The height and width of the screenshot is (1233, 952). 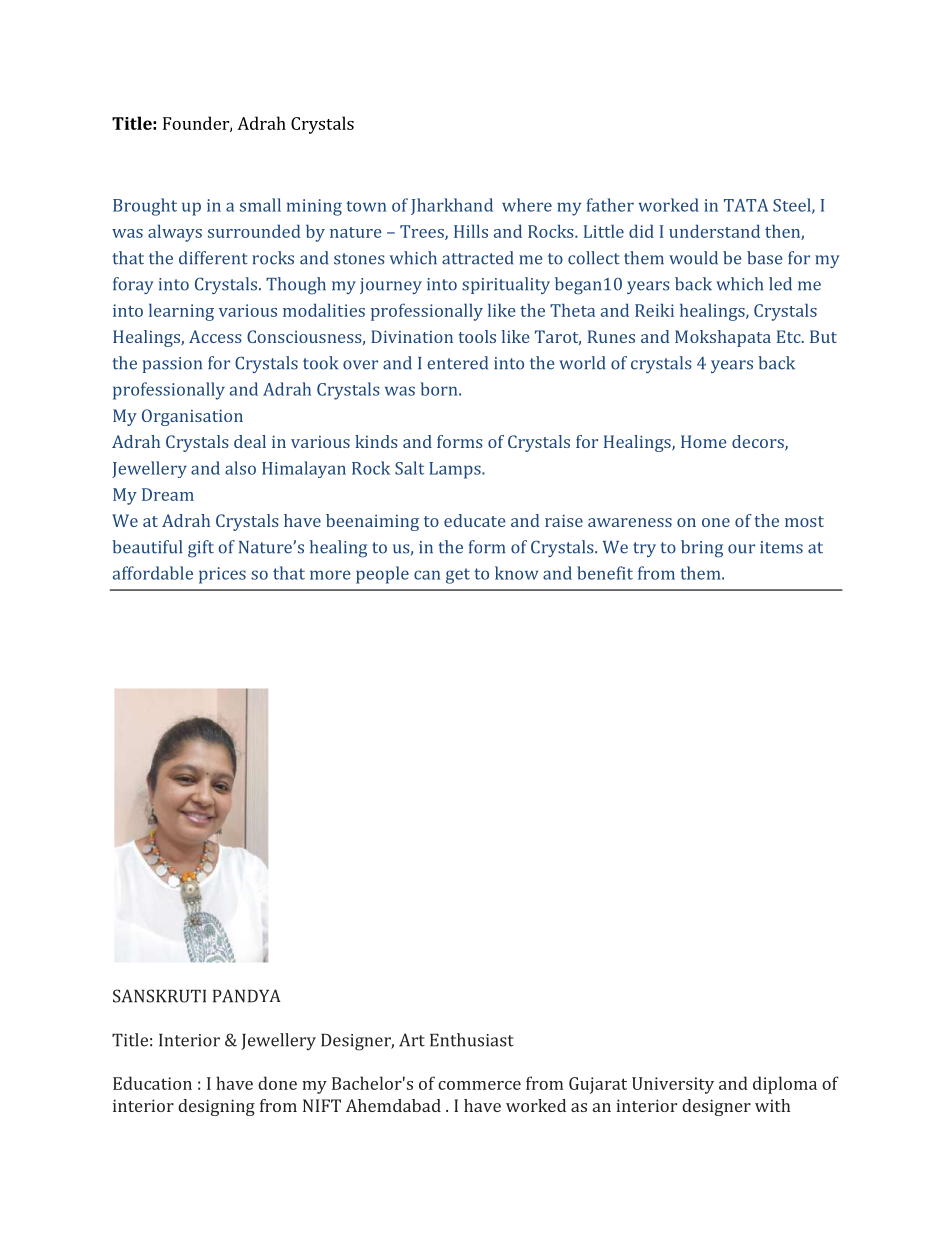 I want to click on decors, so click(x=759, y=443).
